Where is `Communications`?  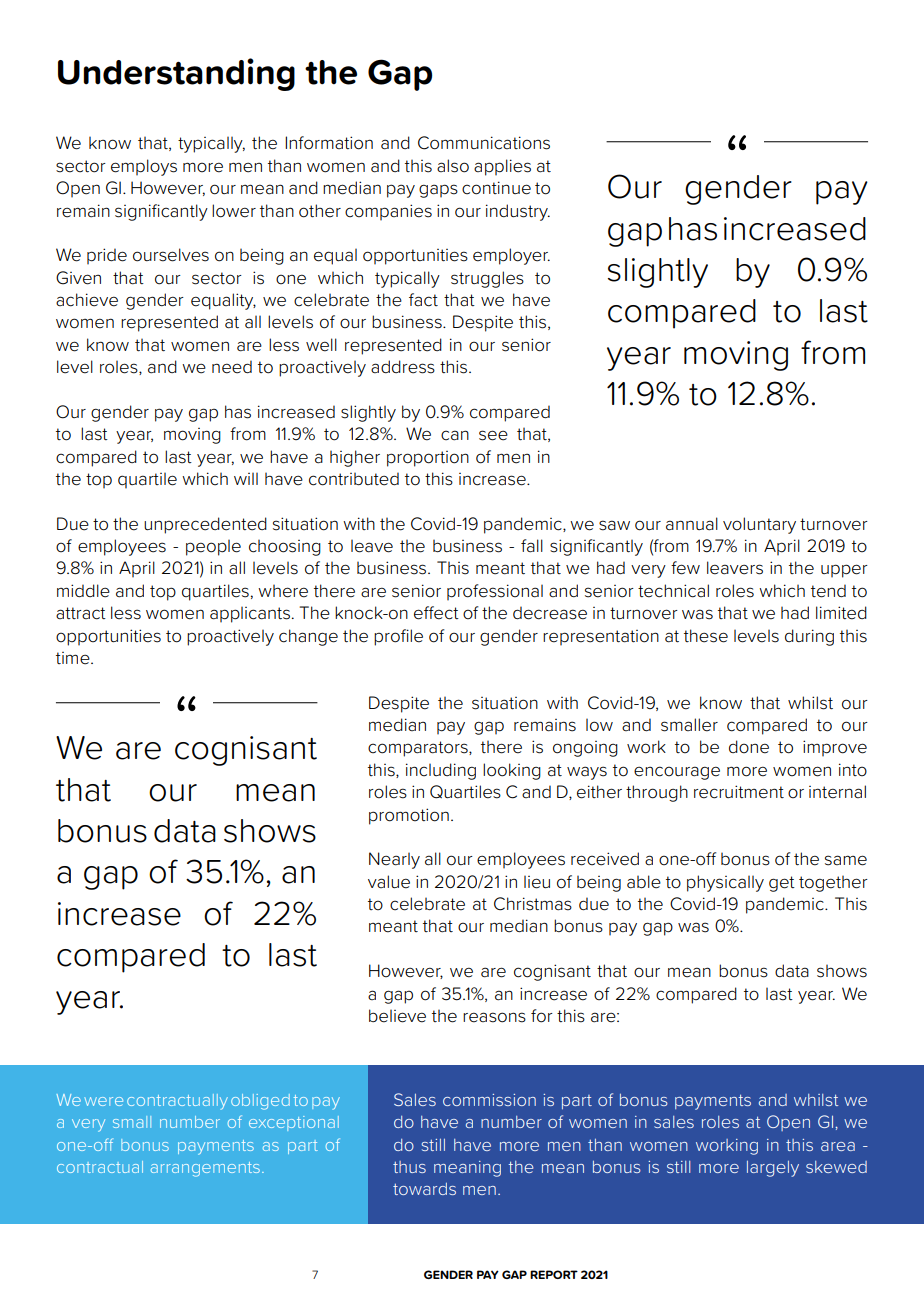
Communications is located at coordinates (484, 143).
